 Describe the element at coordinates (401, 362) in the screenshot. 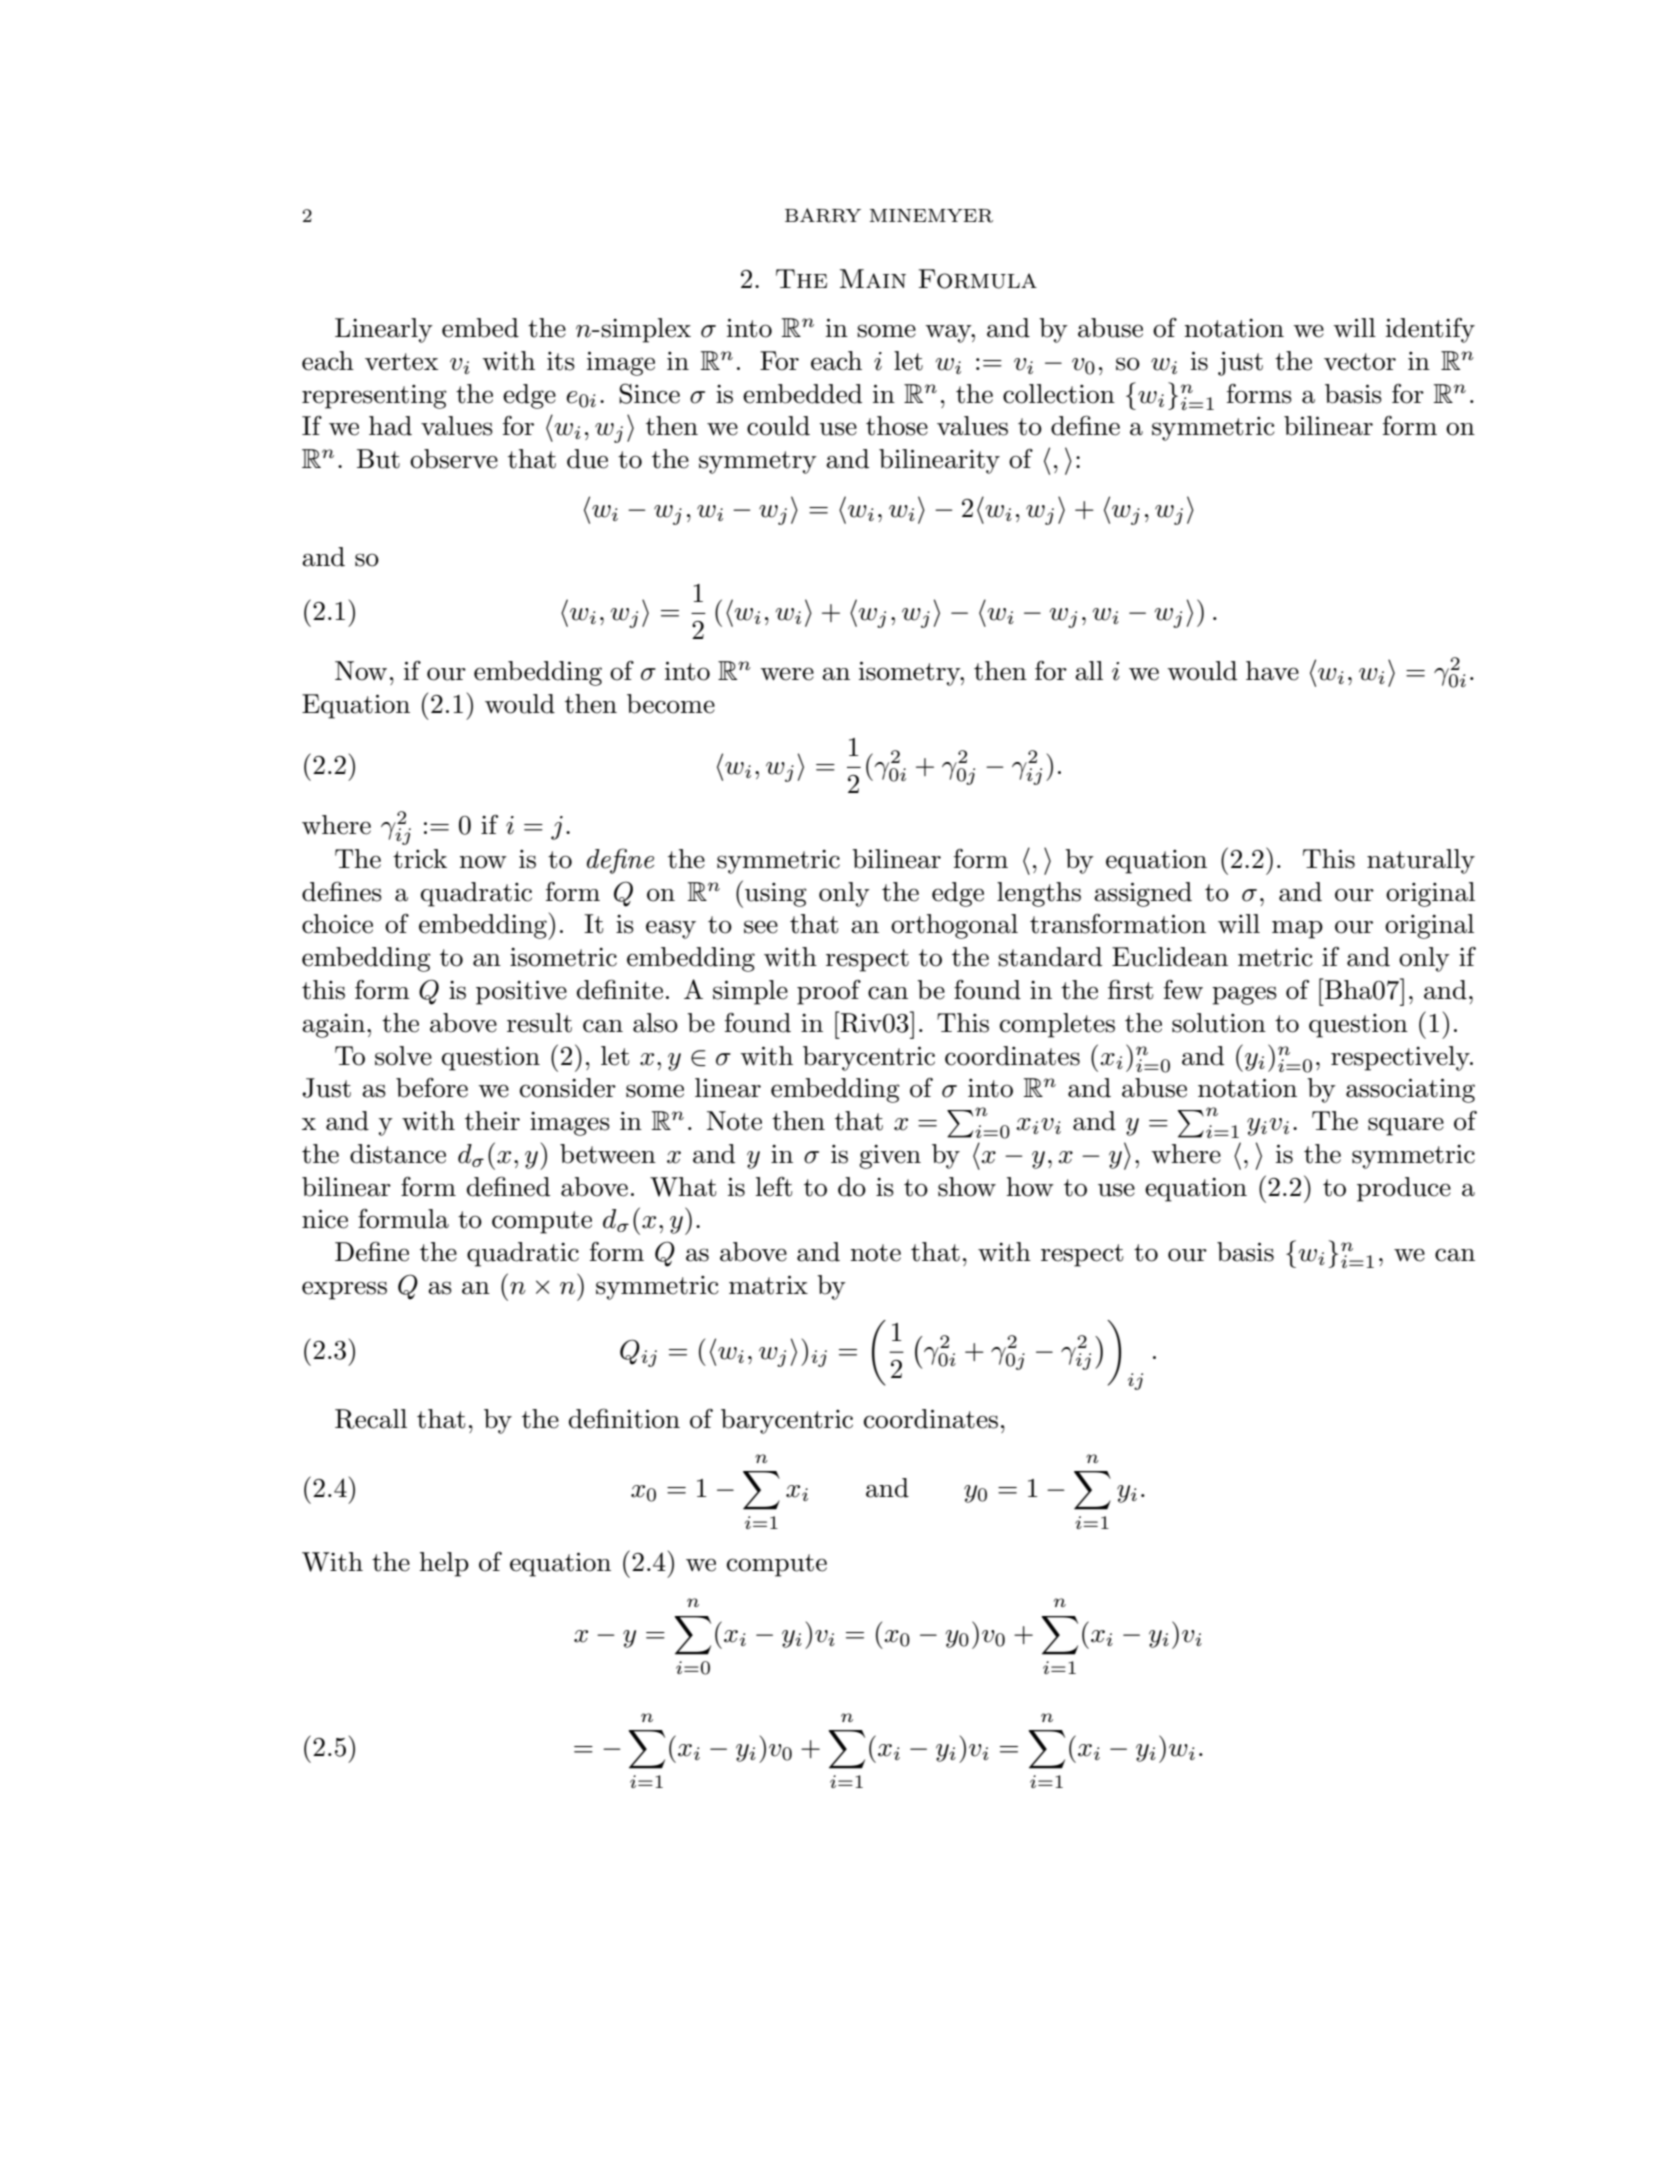

I see `vertex` at that location.
